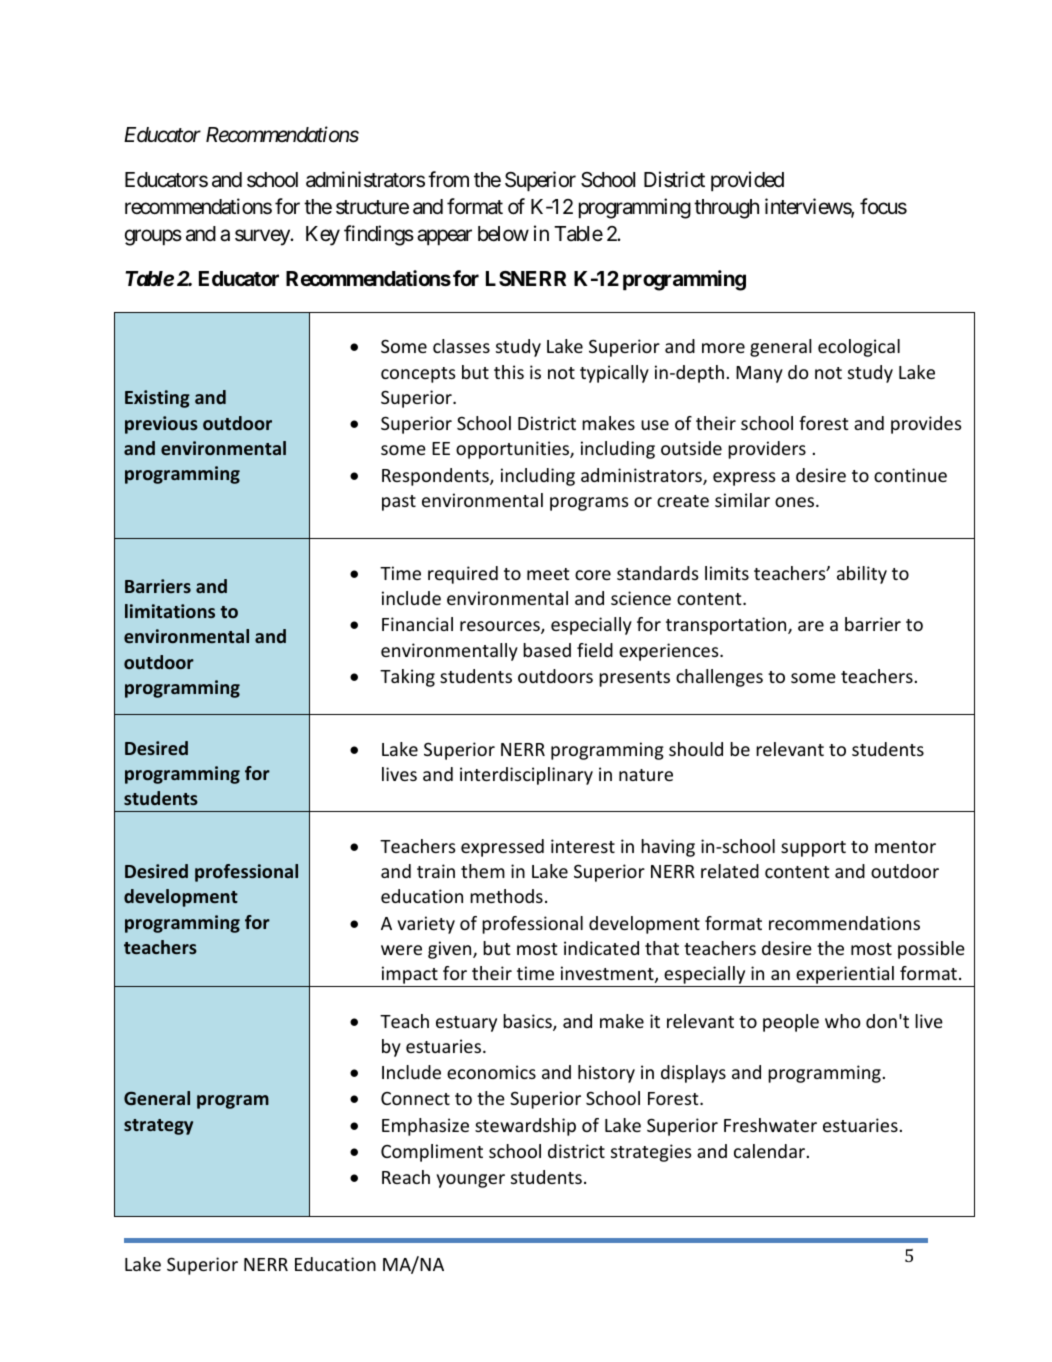 The image size is (1052, 1362). I want to click on below, so click(503, 234).
